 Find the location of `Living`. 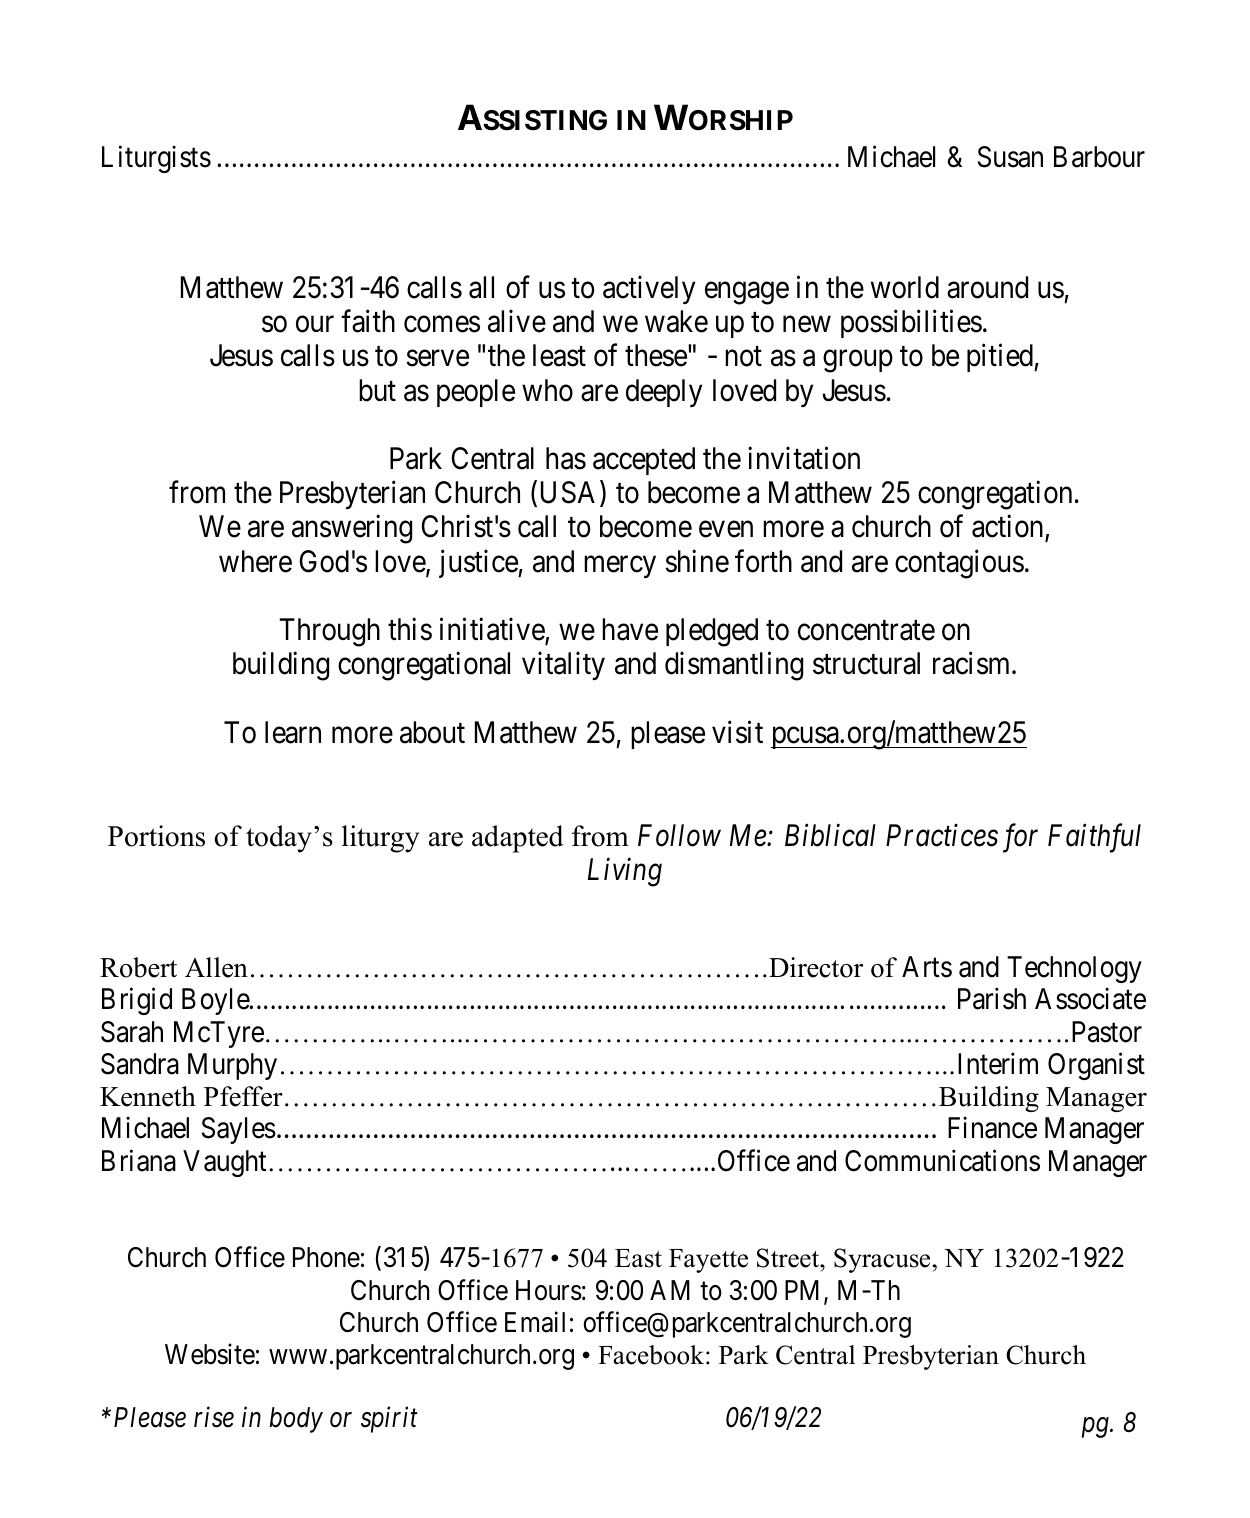

Living is located at coordinates (625, 872).
